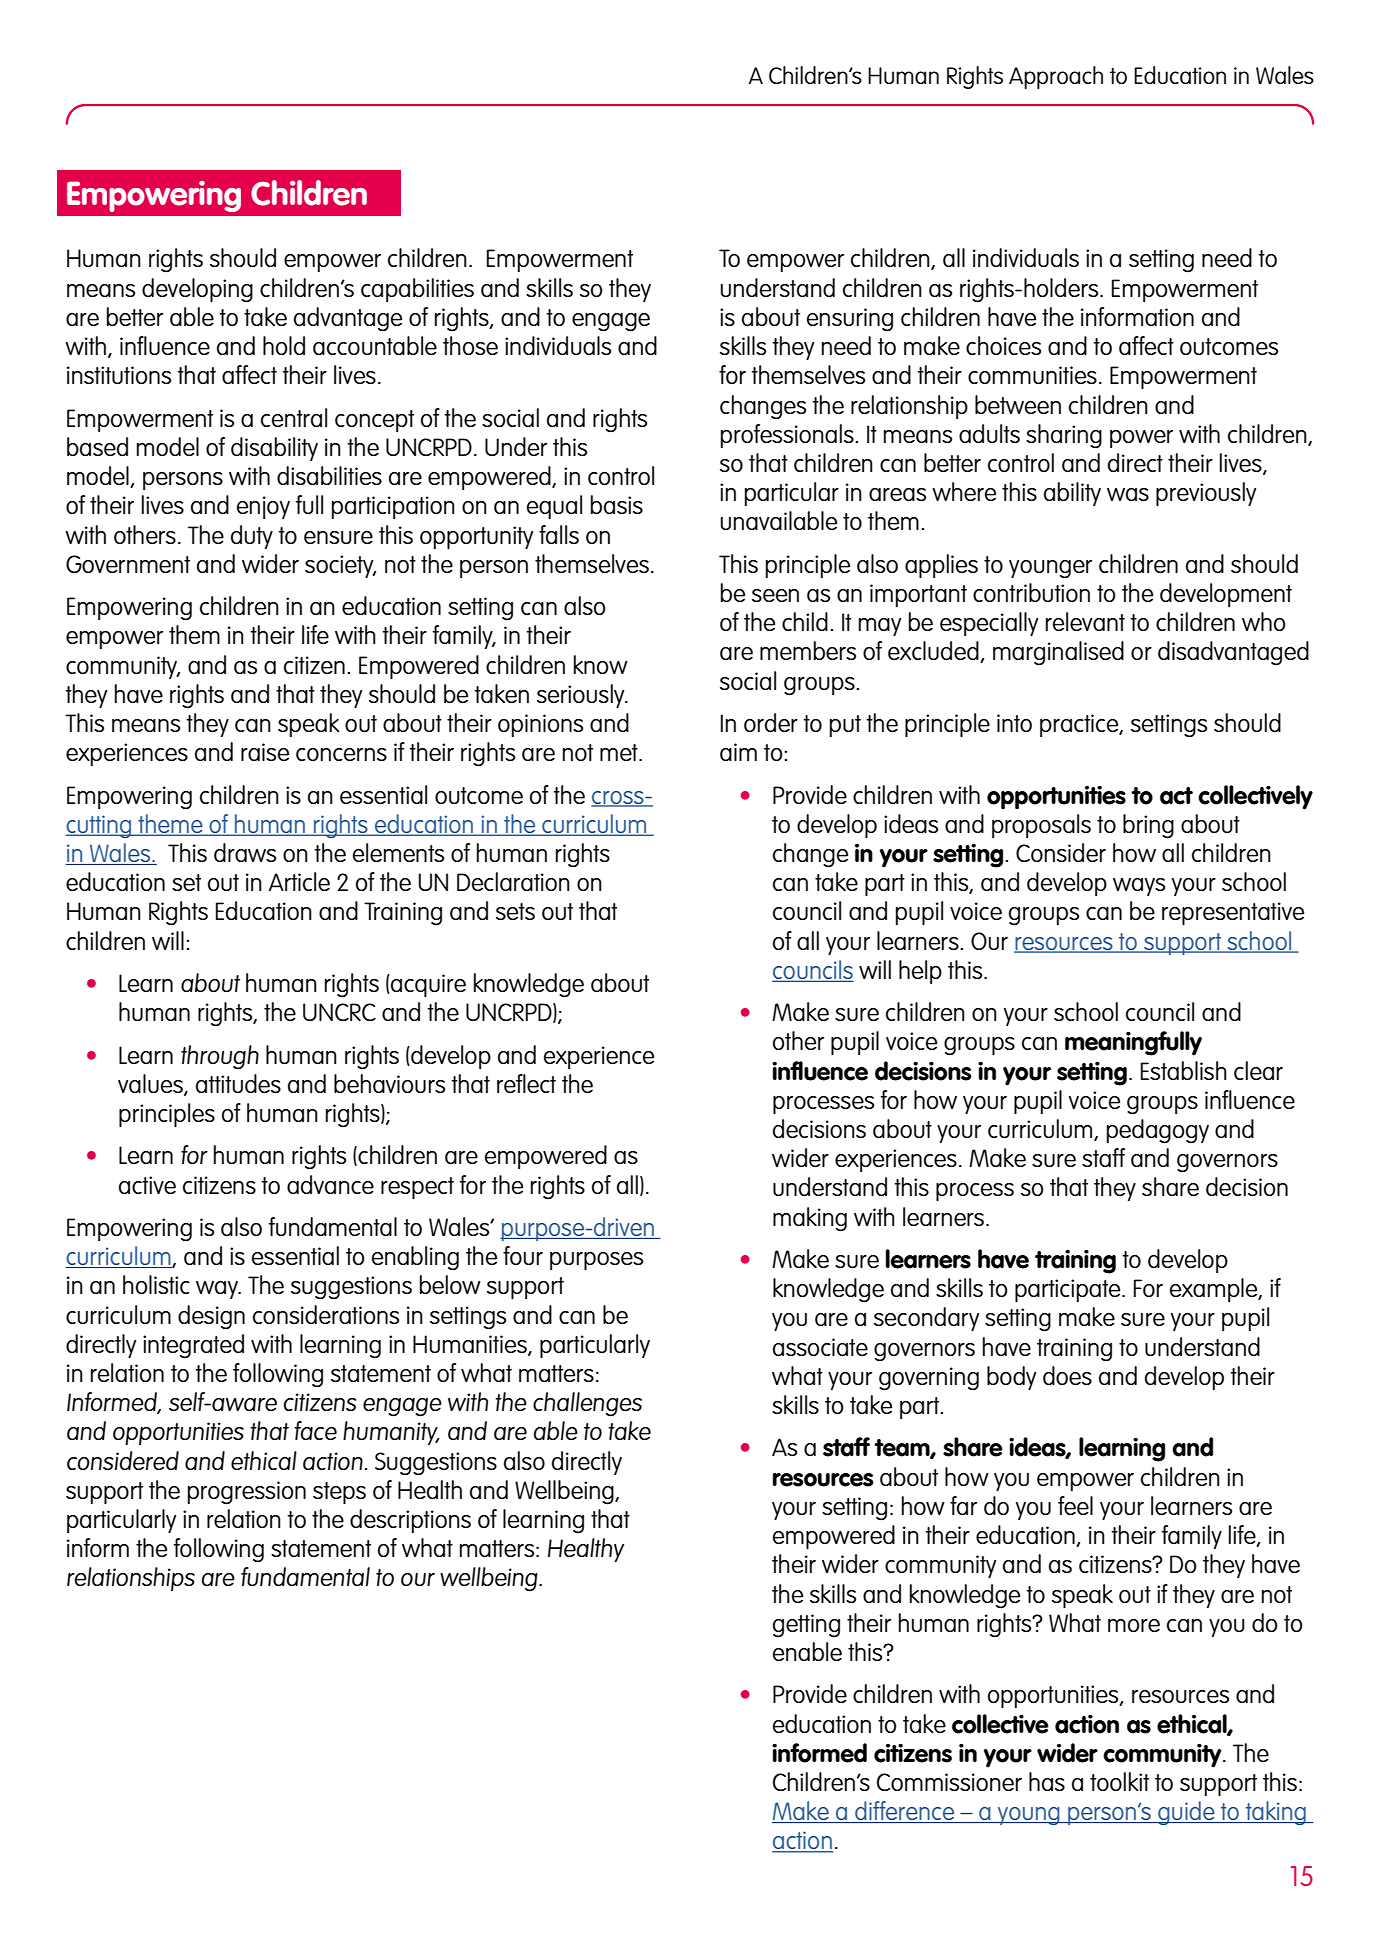 Image resolution: width=1380 pixels, height=1952 pixels. I want to click on pedagogy, so click(1158, 1131).
